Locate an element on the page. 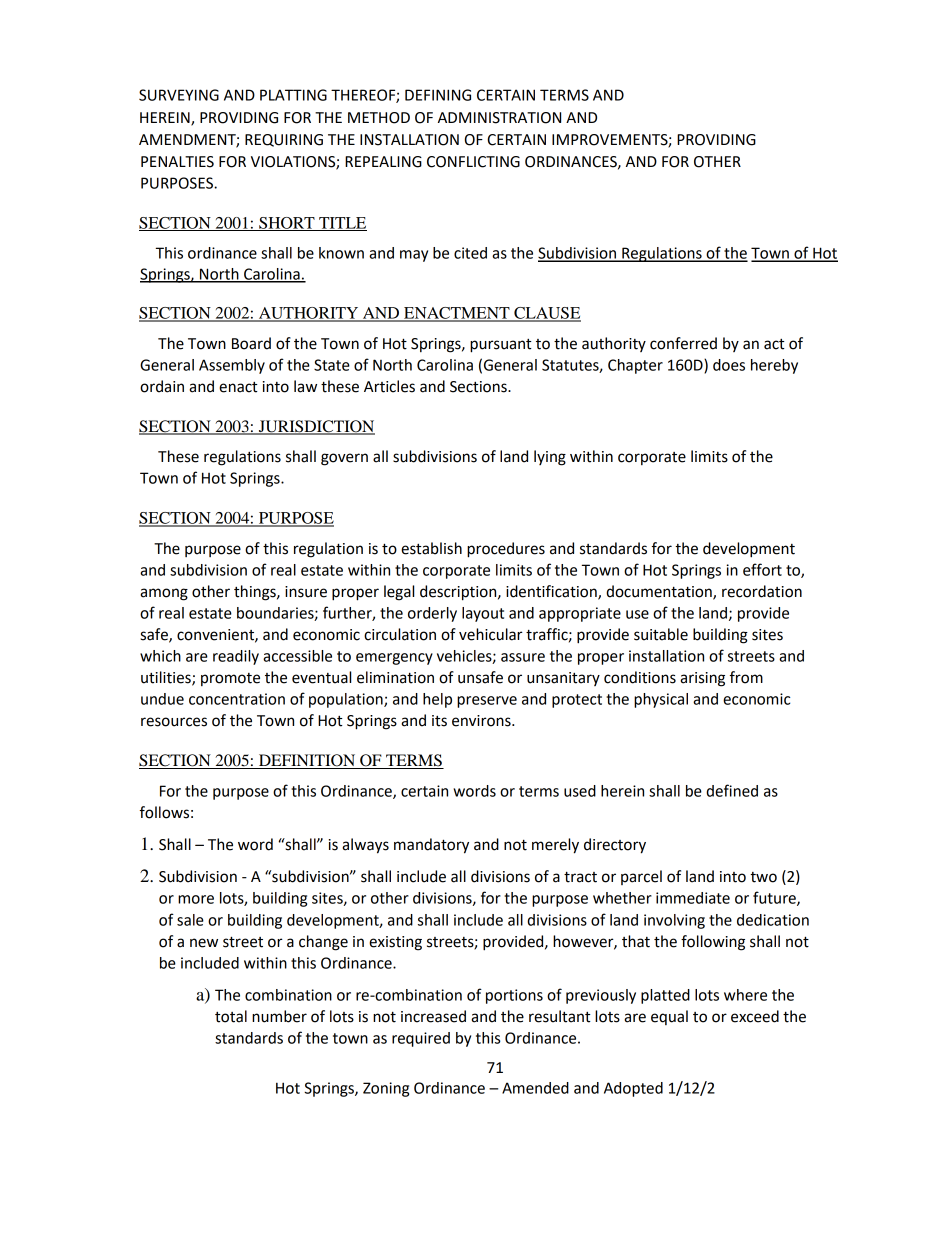 This image has height=1233, width=952. among is located at coordinates (164, 594).
